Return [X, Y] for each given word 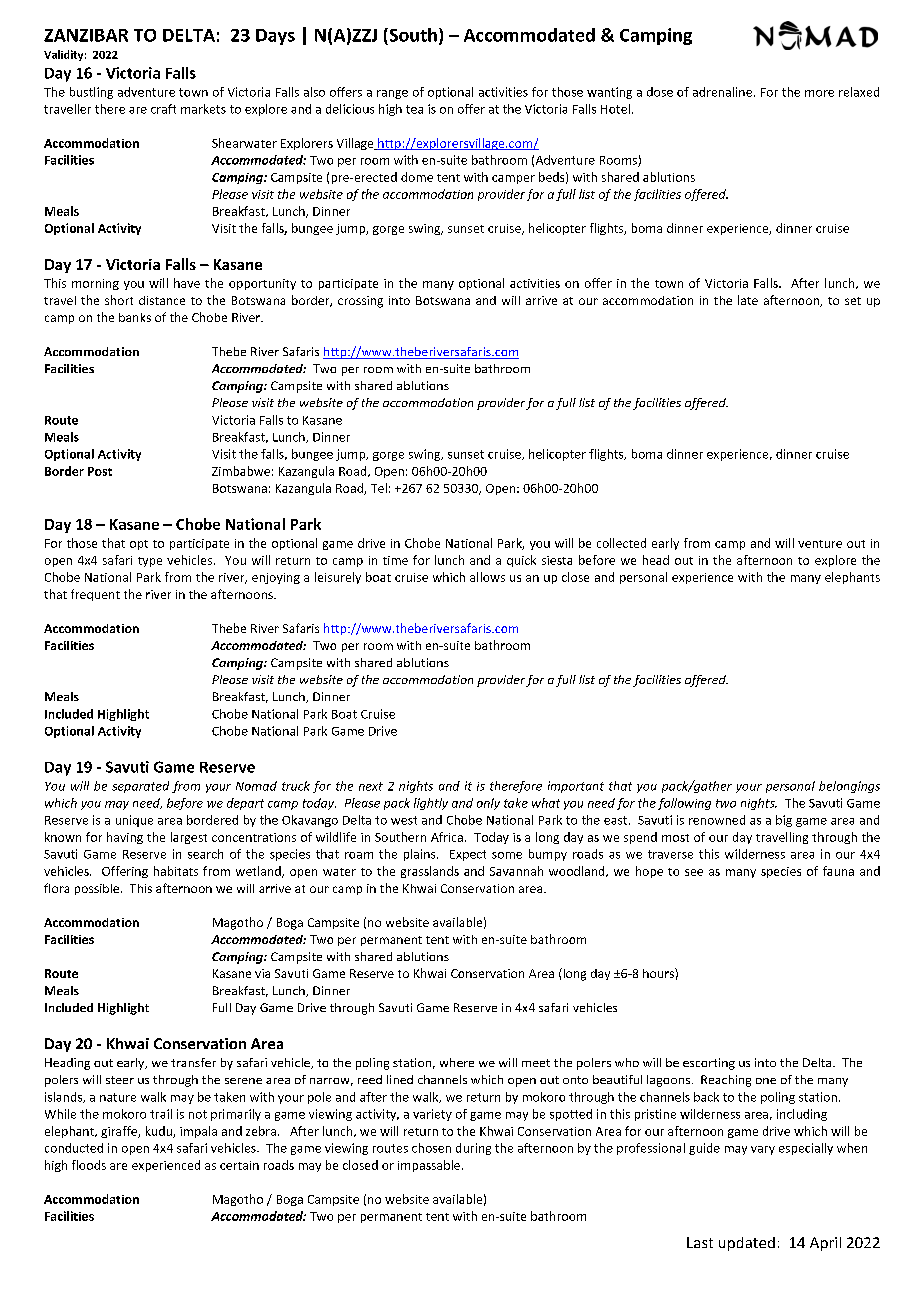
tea [414, 109]
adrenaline [724, 92]
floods [89, 1165]
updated [747, 1244]
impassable [429, 1166]
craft [163, 109]
